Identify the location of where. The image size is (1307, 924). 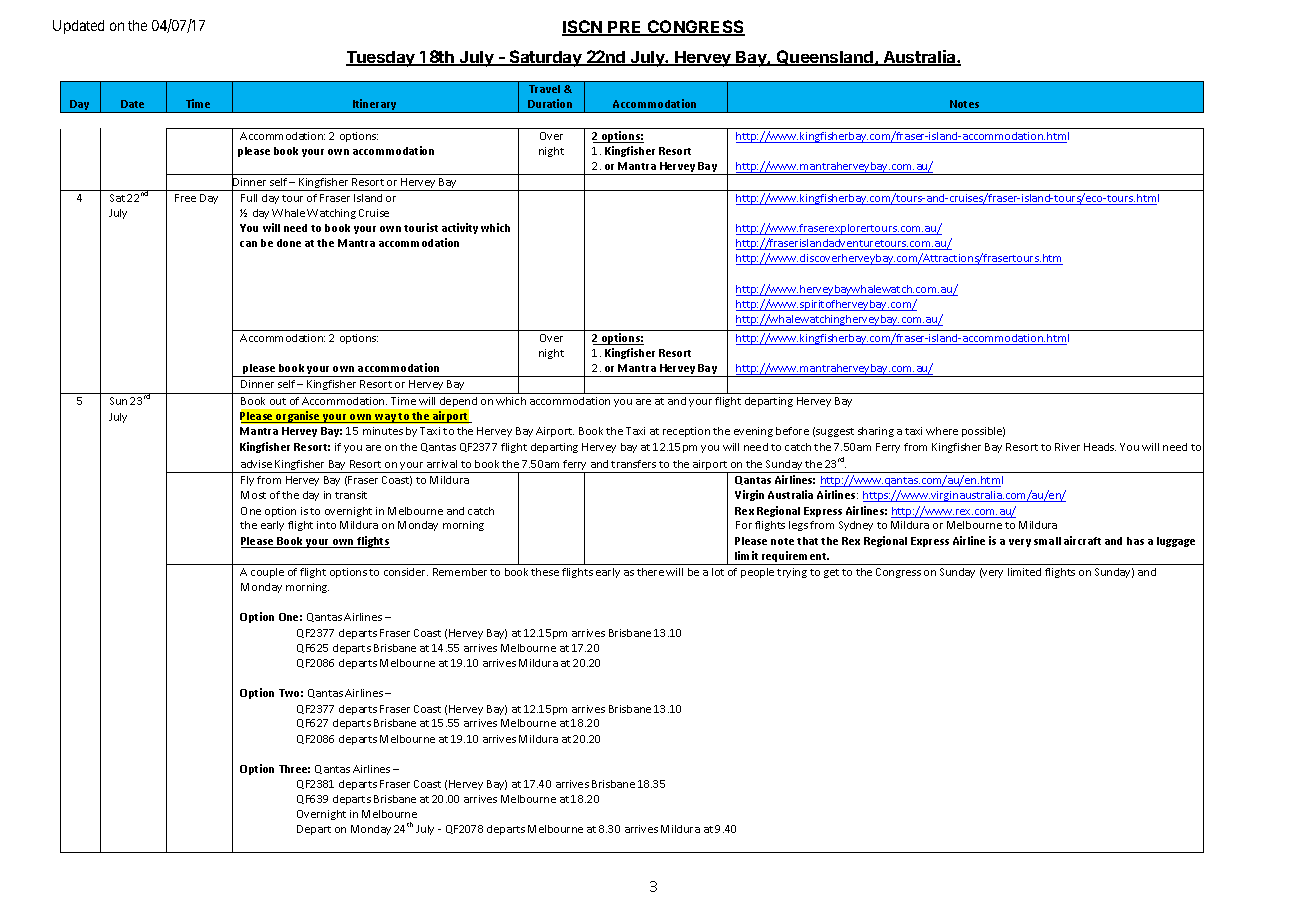
(942, 431).
